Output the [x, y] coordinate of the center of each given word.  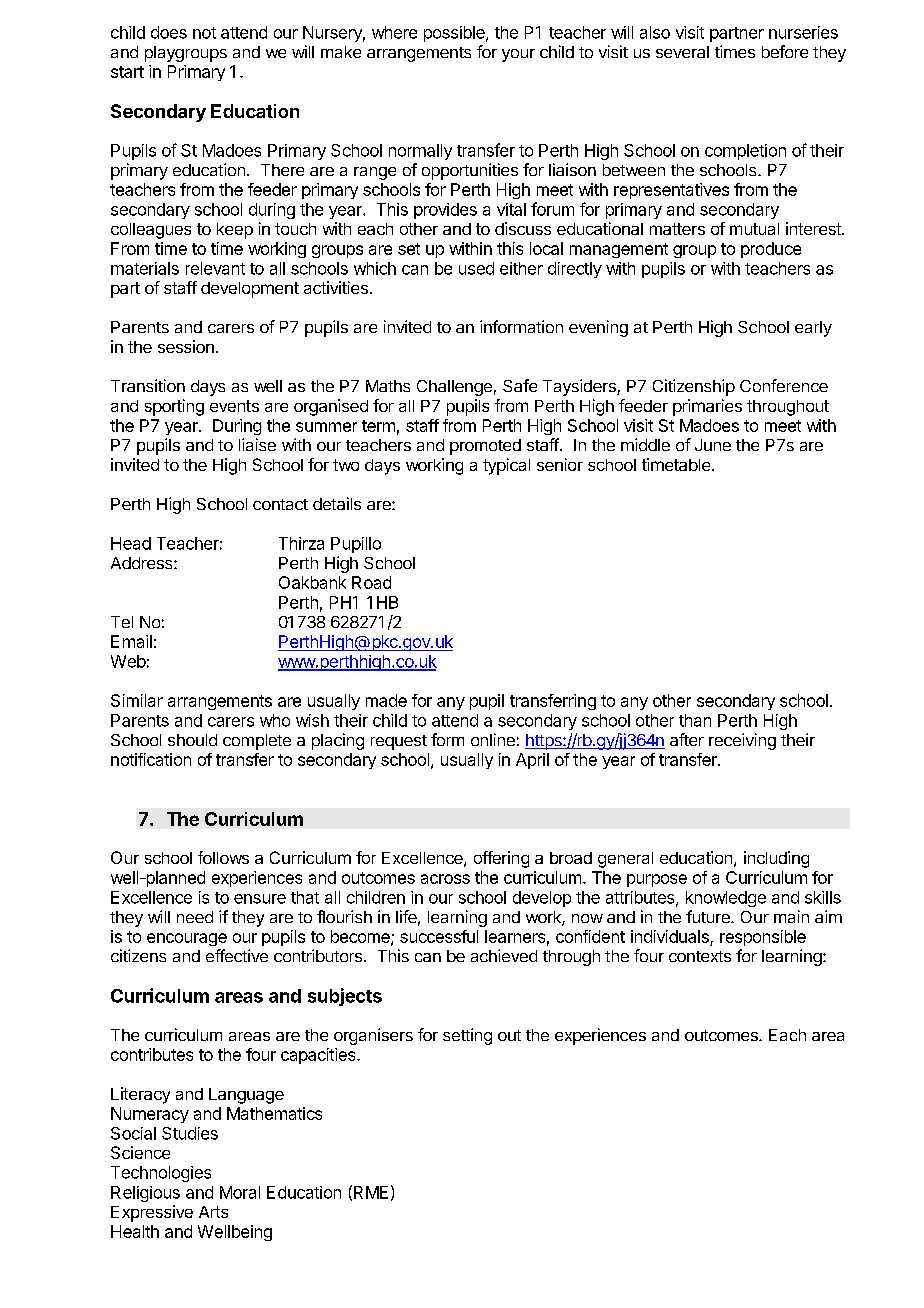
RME [371, 1192]
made [386, 700]
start [127, 72]
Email [131, 641]
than [695, 720]
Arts [213, 1212]
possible [455, 34]
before [785, 51]
